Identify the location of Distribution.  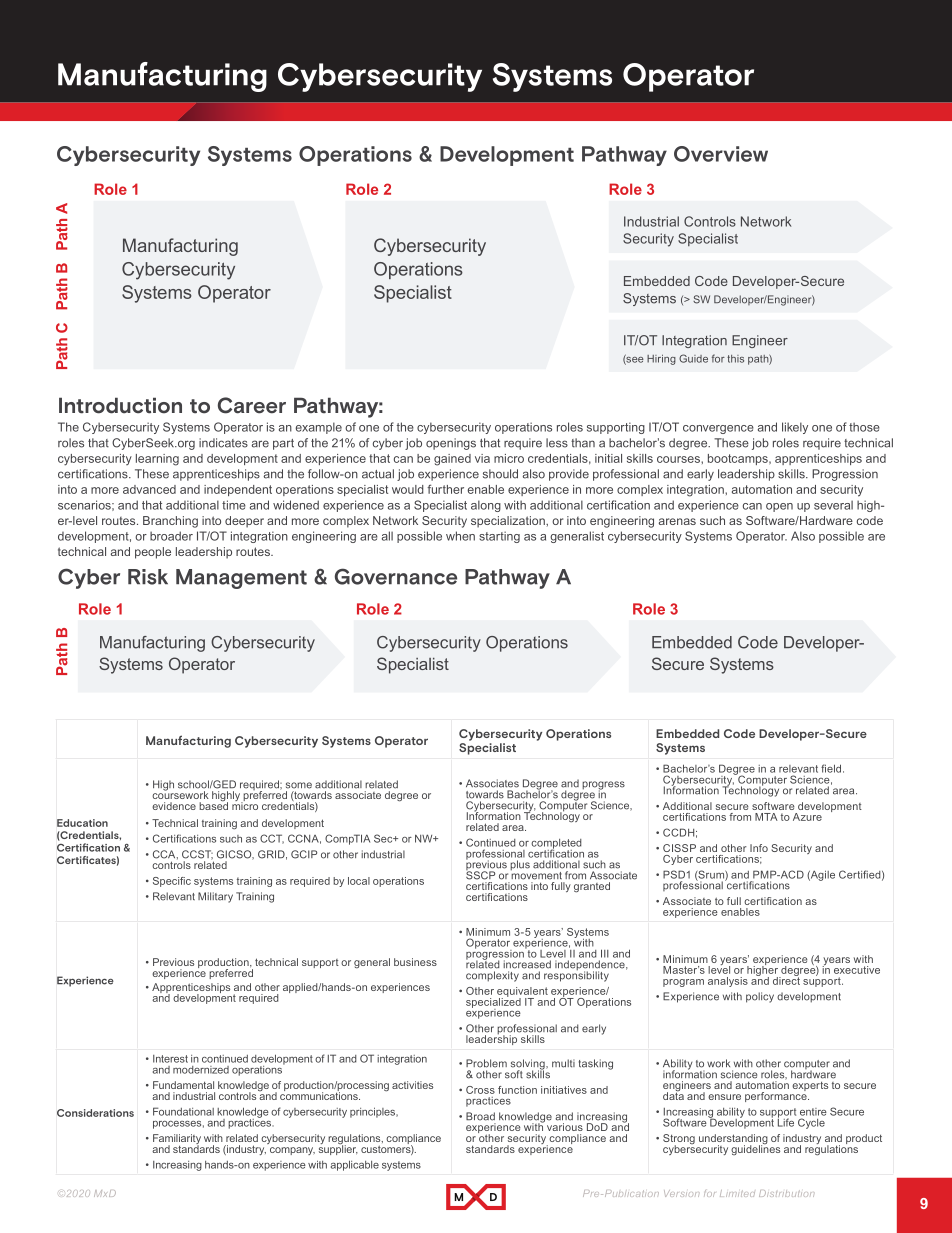
(786, 1193).
